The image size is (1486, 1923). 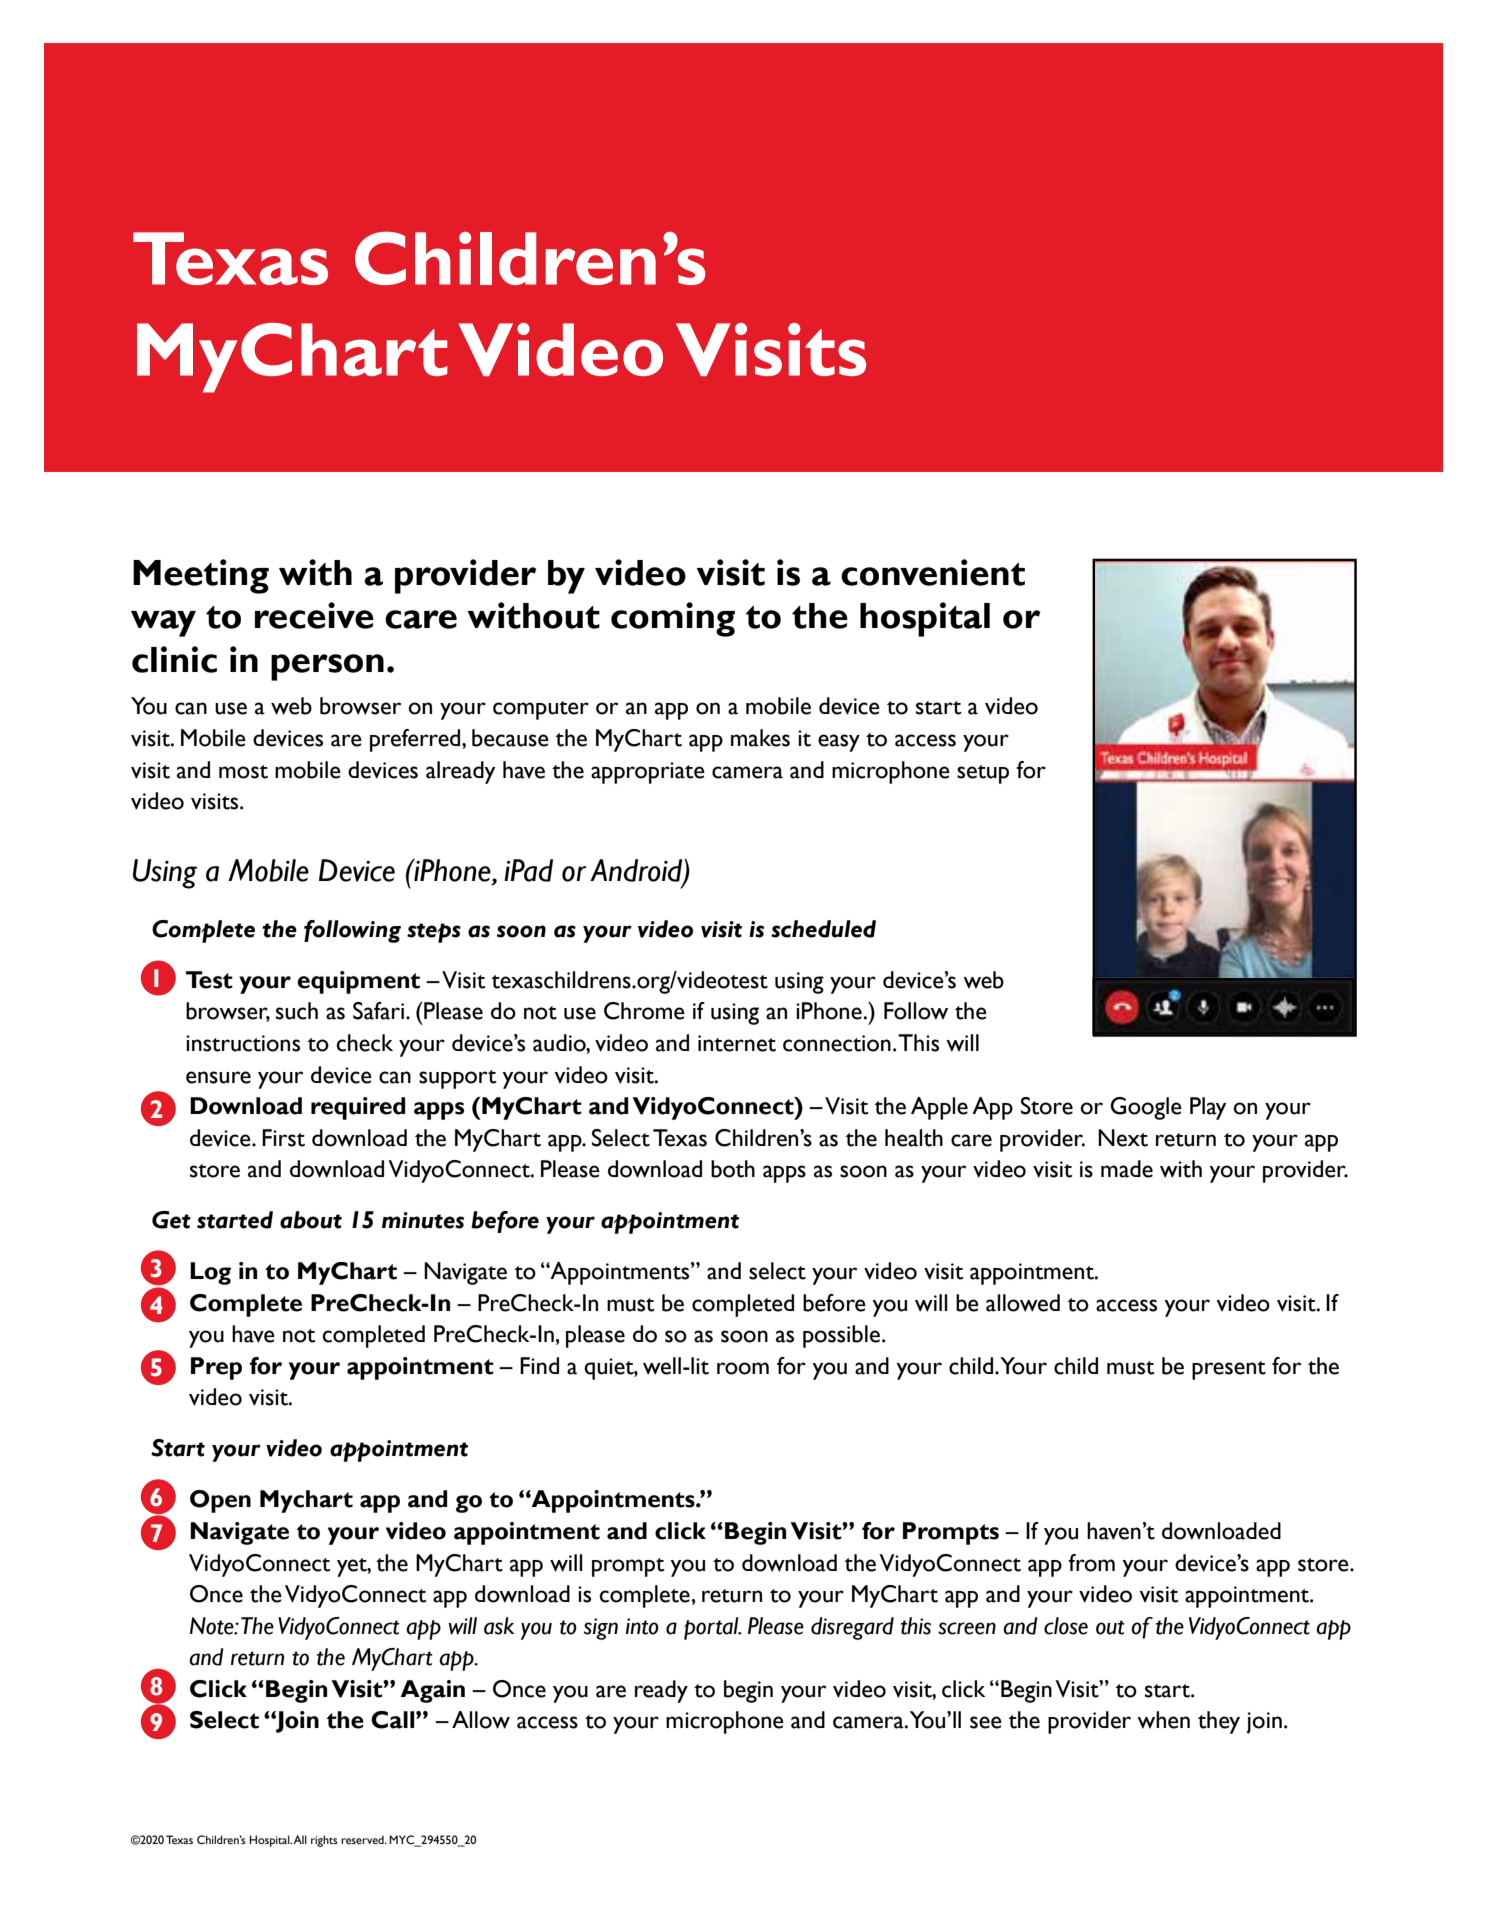 What do you see at coordinates (1146, 1108) in the page?
I see `Google` at bounding box center [1146, 1108].
